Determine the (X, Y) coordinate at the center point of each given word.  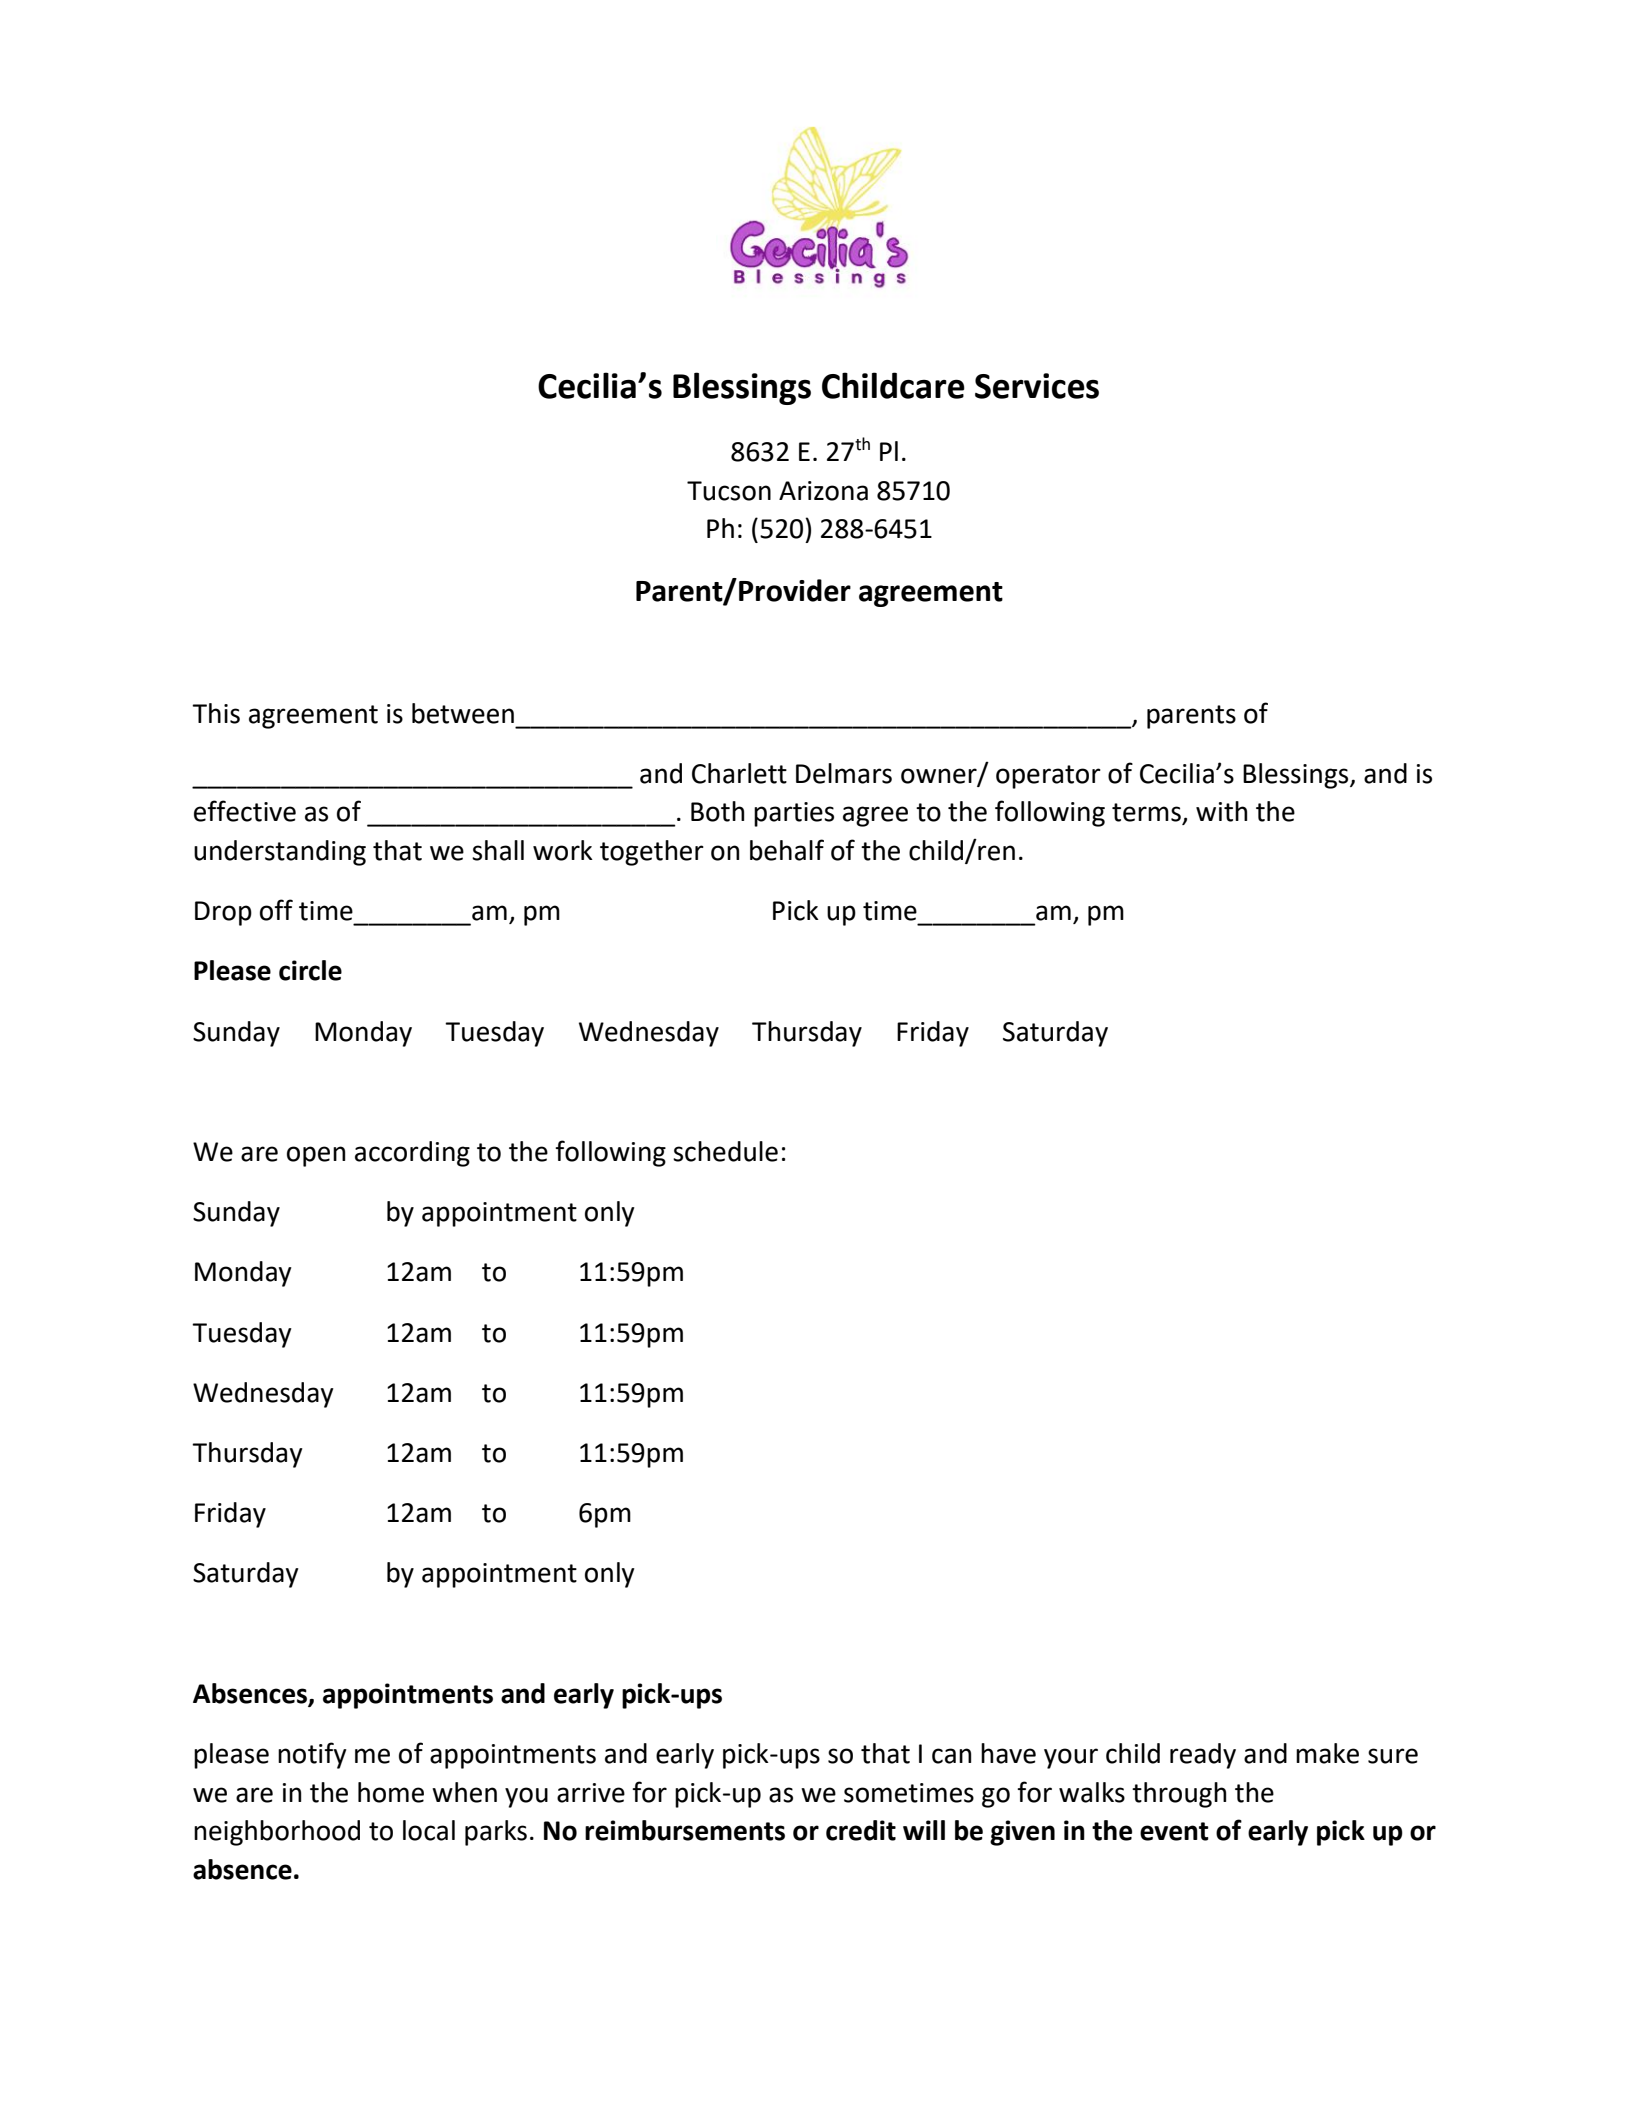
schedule (725, 1151)
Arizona (823, 491)
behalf (787, 850)
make (1327, 1753)
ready (1203, 1756)
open (316, 1156)
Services (1037, 386)
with (1221, 811)
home (391, 1792)
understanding (280, 853)
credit (861, 1830)
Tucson (729, 491)
